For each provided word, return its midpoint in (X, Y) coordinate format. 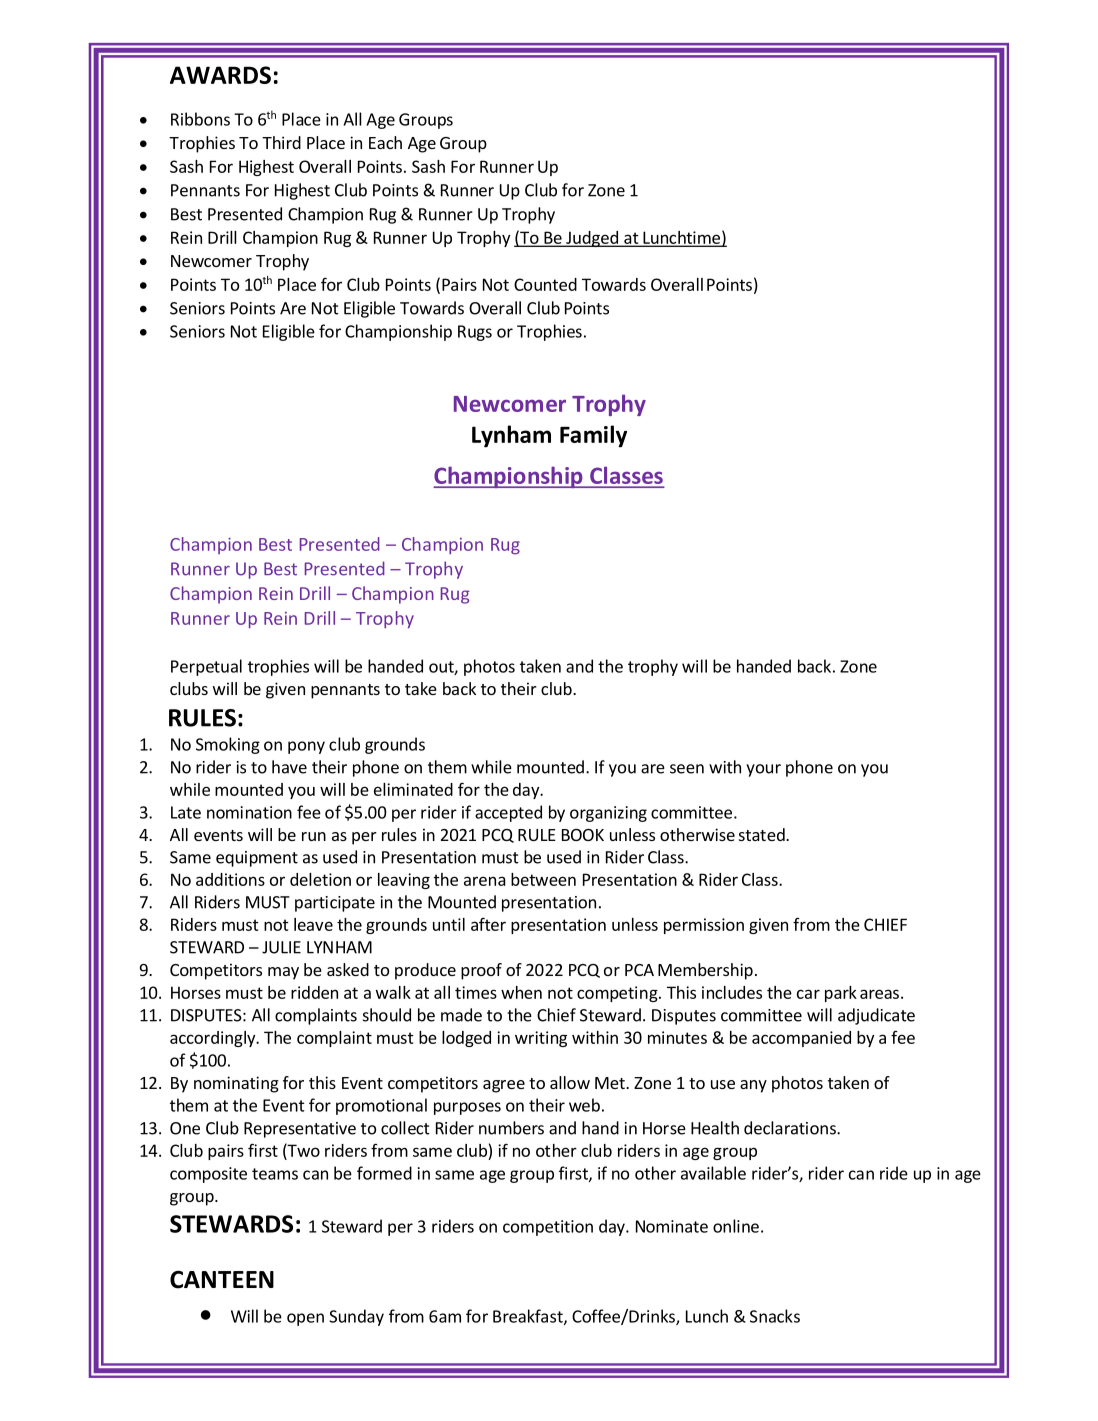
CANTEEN (222, 1279)
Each (385, 142)
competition (548, 1228)
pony (306, 747)
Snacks (775, 1316)
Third (281, 142)
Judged (592, 239)
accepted (508, 813)
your (763, 770)
